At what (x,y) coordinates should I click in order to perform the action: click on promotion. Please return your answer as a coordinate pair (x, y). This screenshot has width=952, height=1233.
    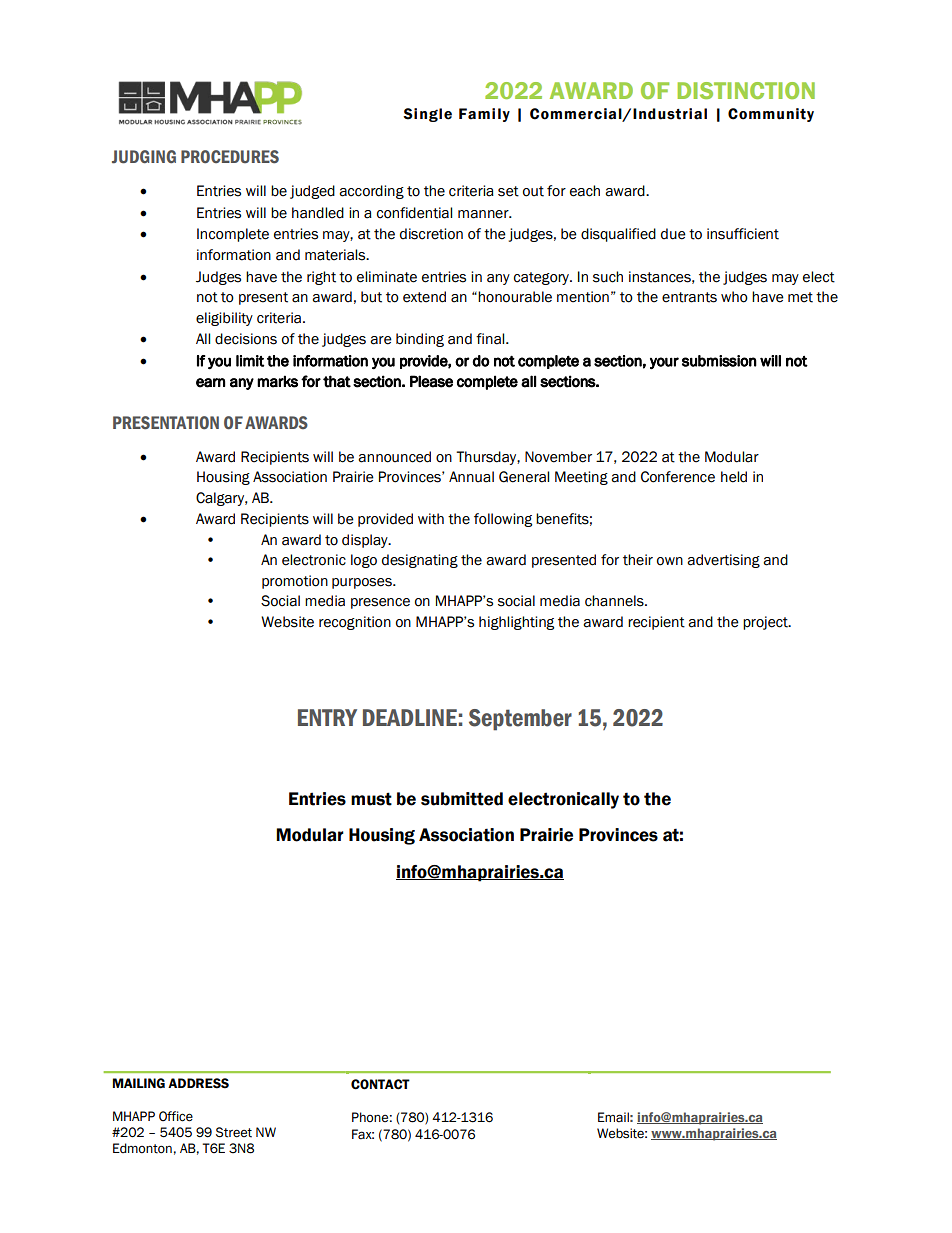
    Looking at the image, I should click on (295, 582).
